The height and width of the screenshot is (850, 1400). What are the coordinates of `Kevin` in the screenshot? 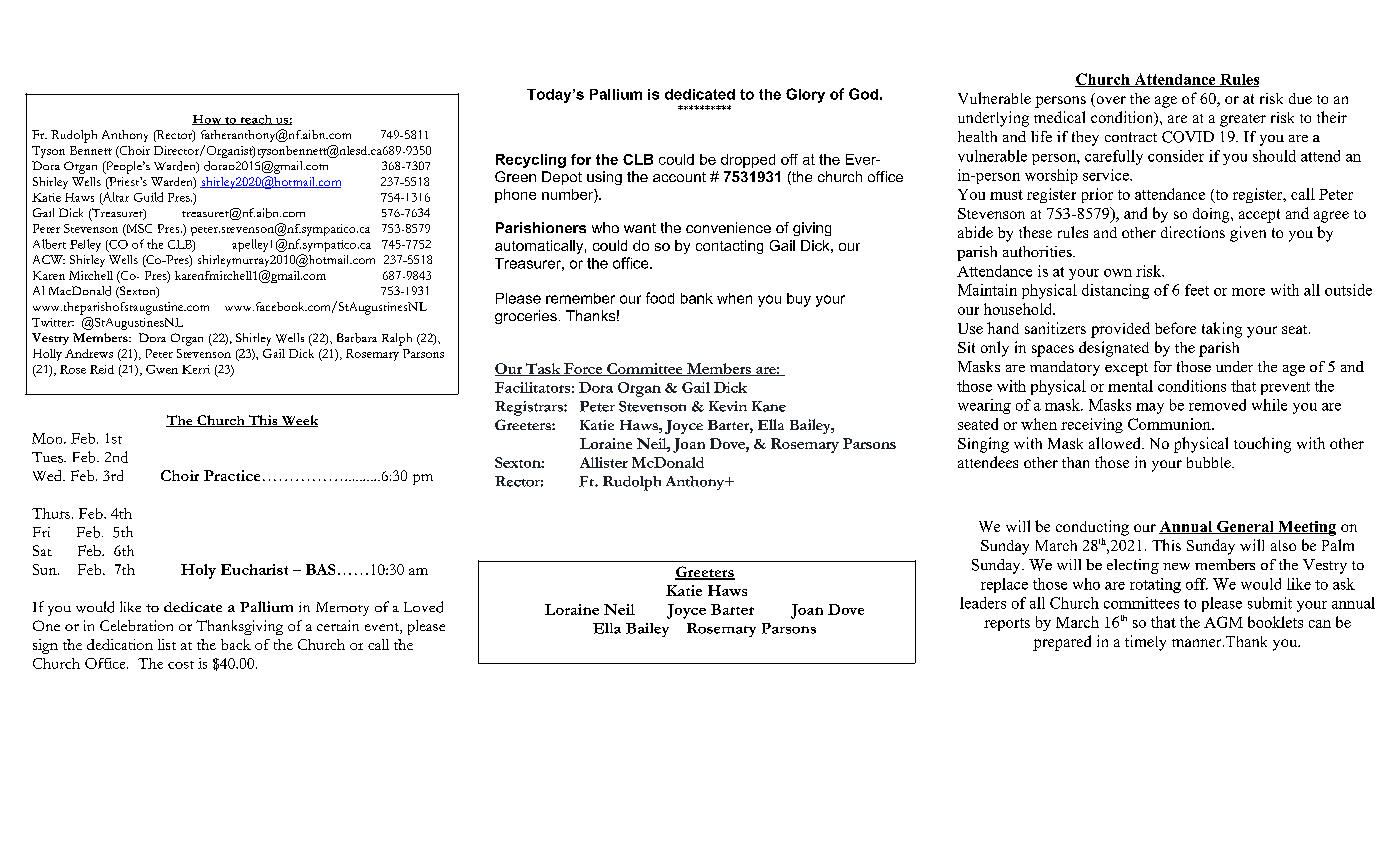 It's located at (728, 406).
